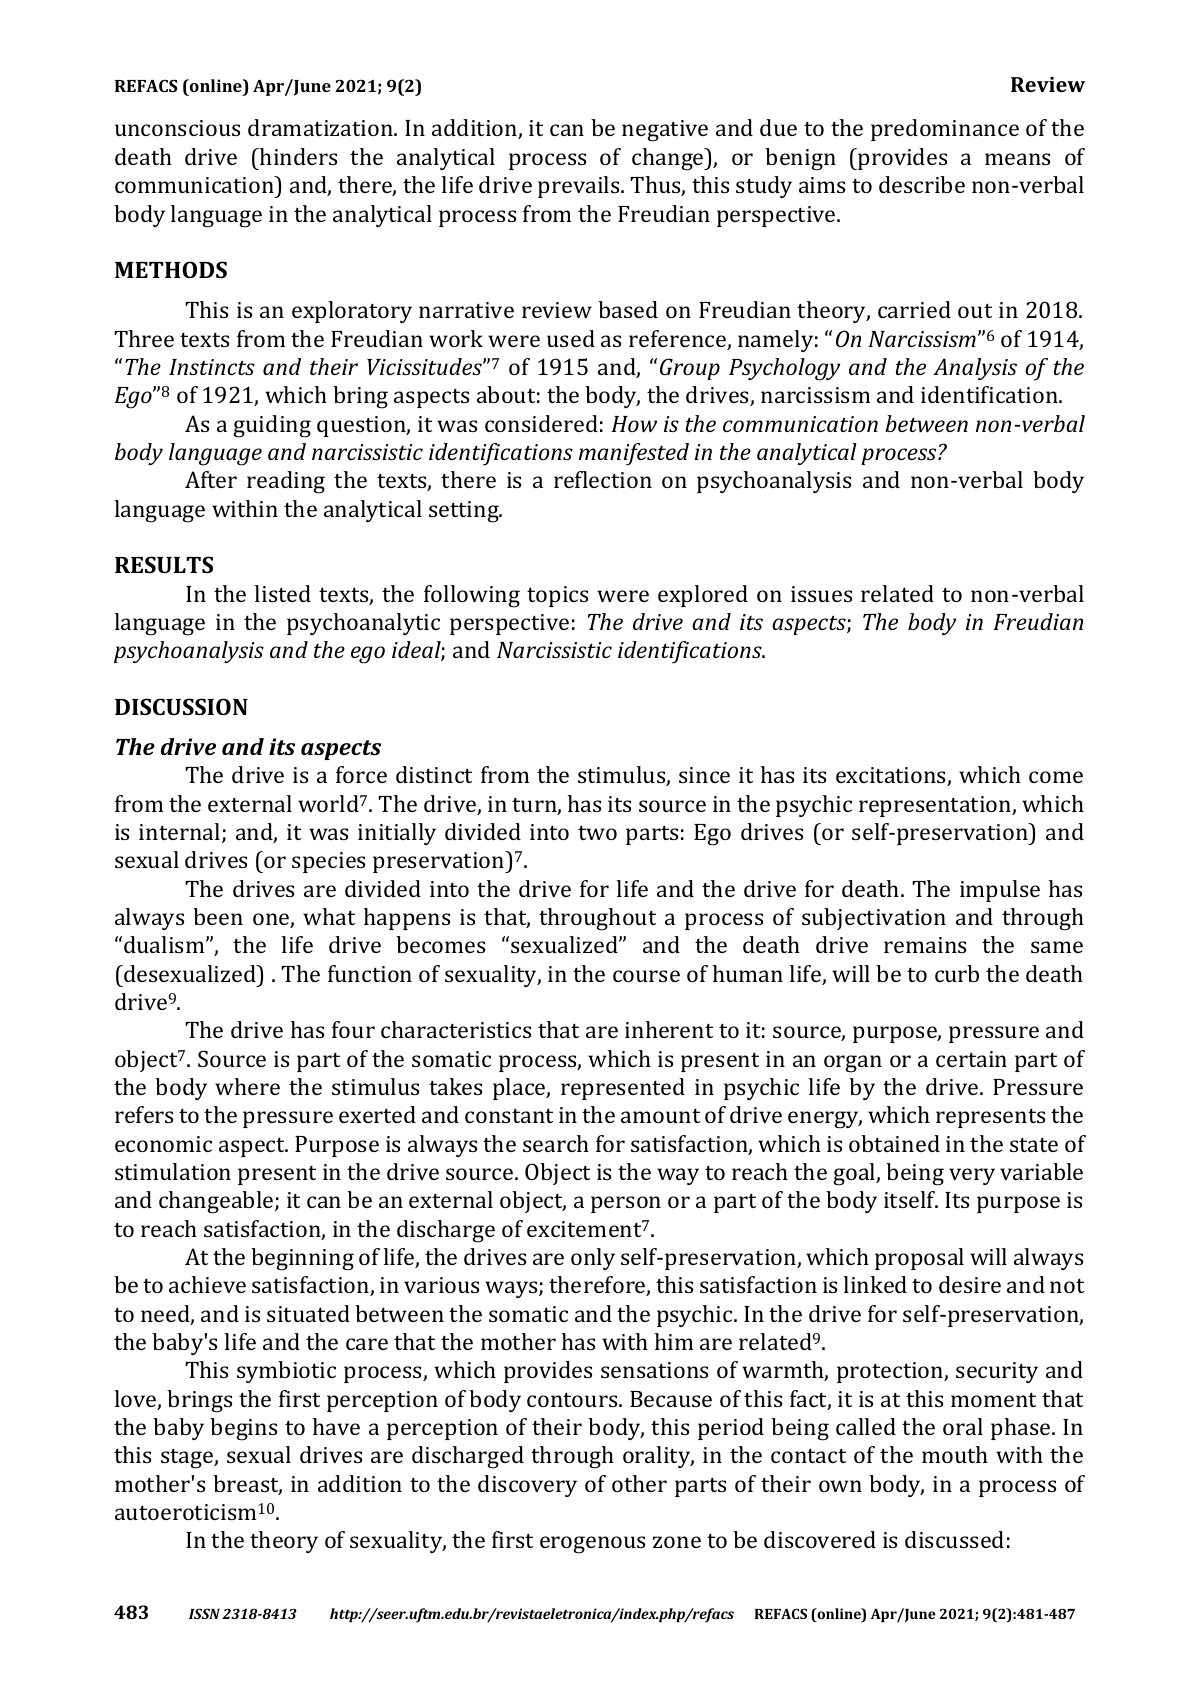 This image has width=1199, height=1695. I want to click on ISSN, so click(204, 1613).
